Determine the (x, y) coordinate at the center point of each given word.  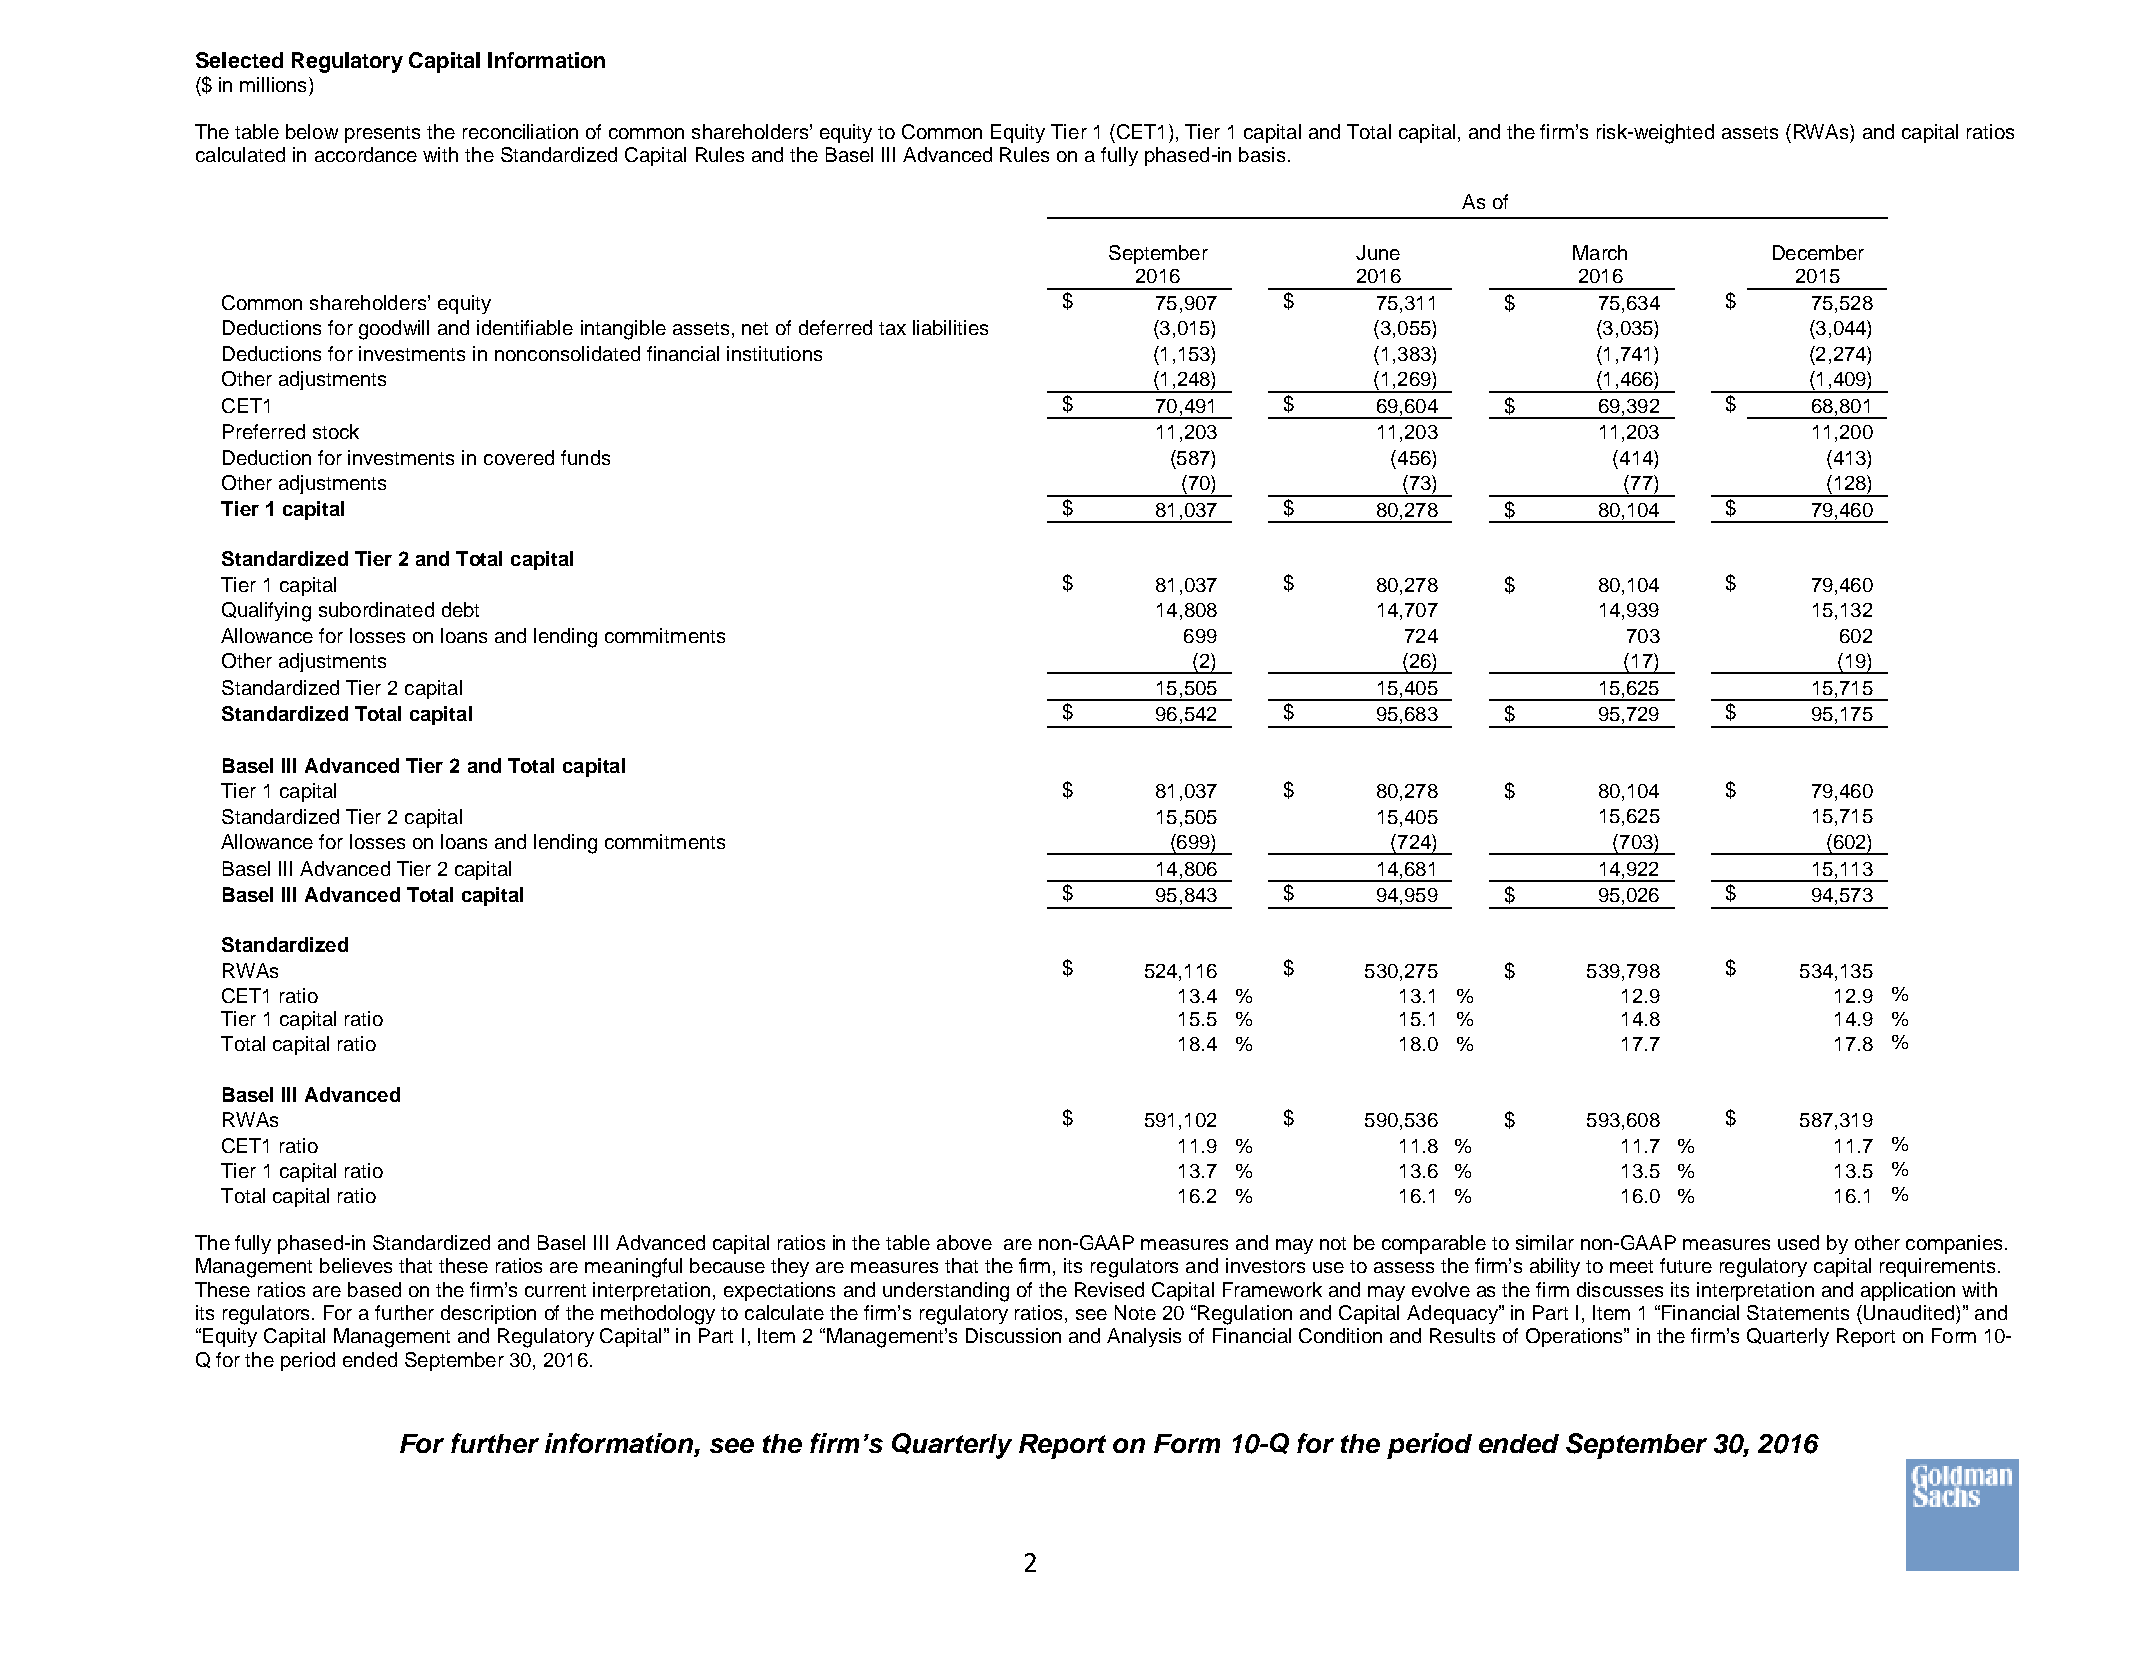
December (1818, 252)
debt (460, 609)
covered (519, 457)
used (1798, 1242)
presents (382, 134)
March (1600, 252)
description (488, 1314)
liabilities (950, 327)
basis (1262, 154)
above (964, 1242)
